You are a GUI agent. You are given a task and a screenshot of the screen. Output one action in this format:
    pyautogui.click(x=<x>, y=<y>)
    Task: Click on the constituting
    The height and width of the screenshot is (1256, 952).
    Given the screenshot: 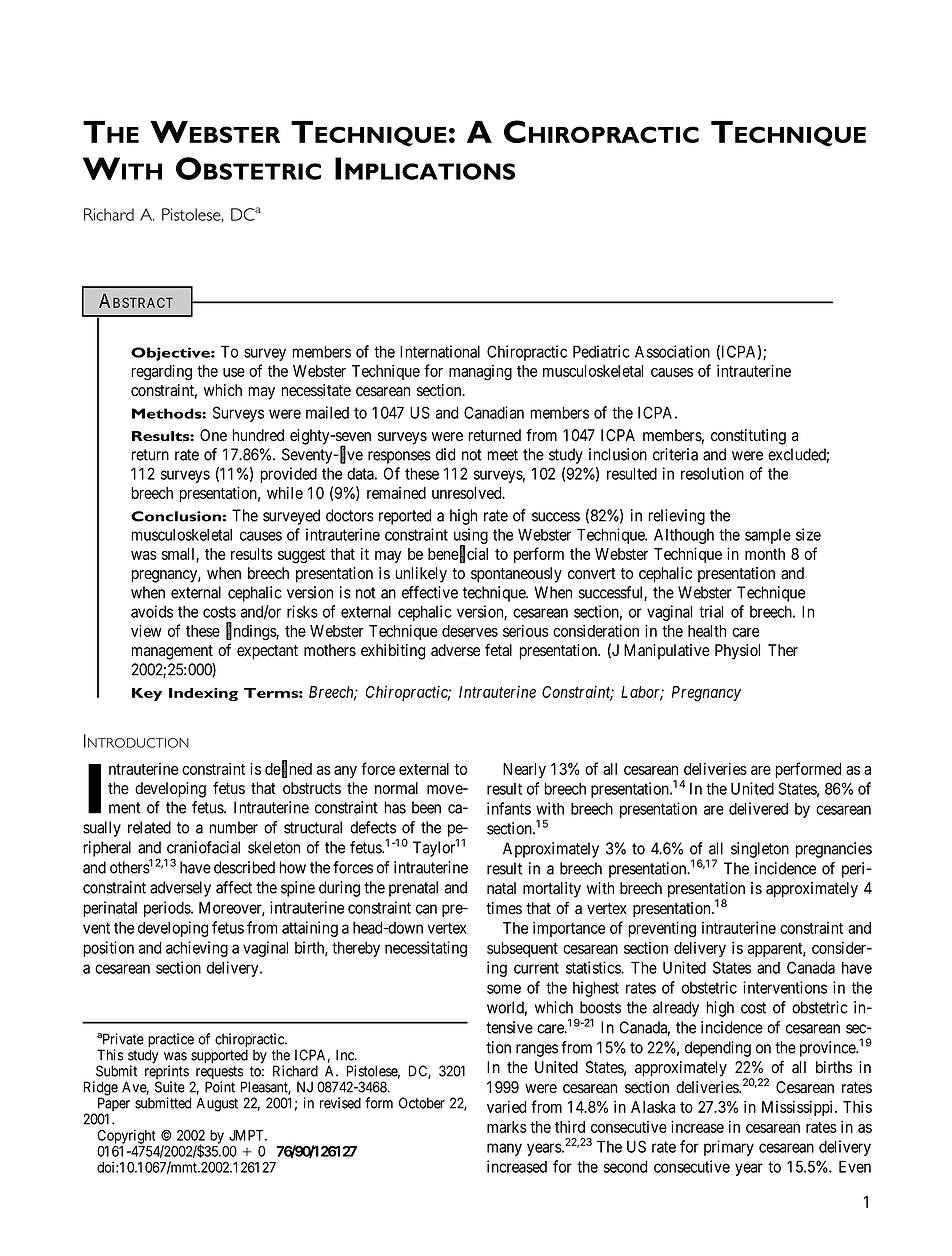 What is the action you would take?
    pyautogui.click(x=748, y=437)
